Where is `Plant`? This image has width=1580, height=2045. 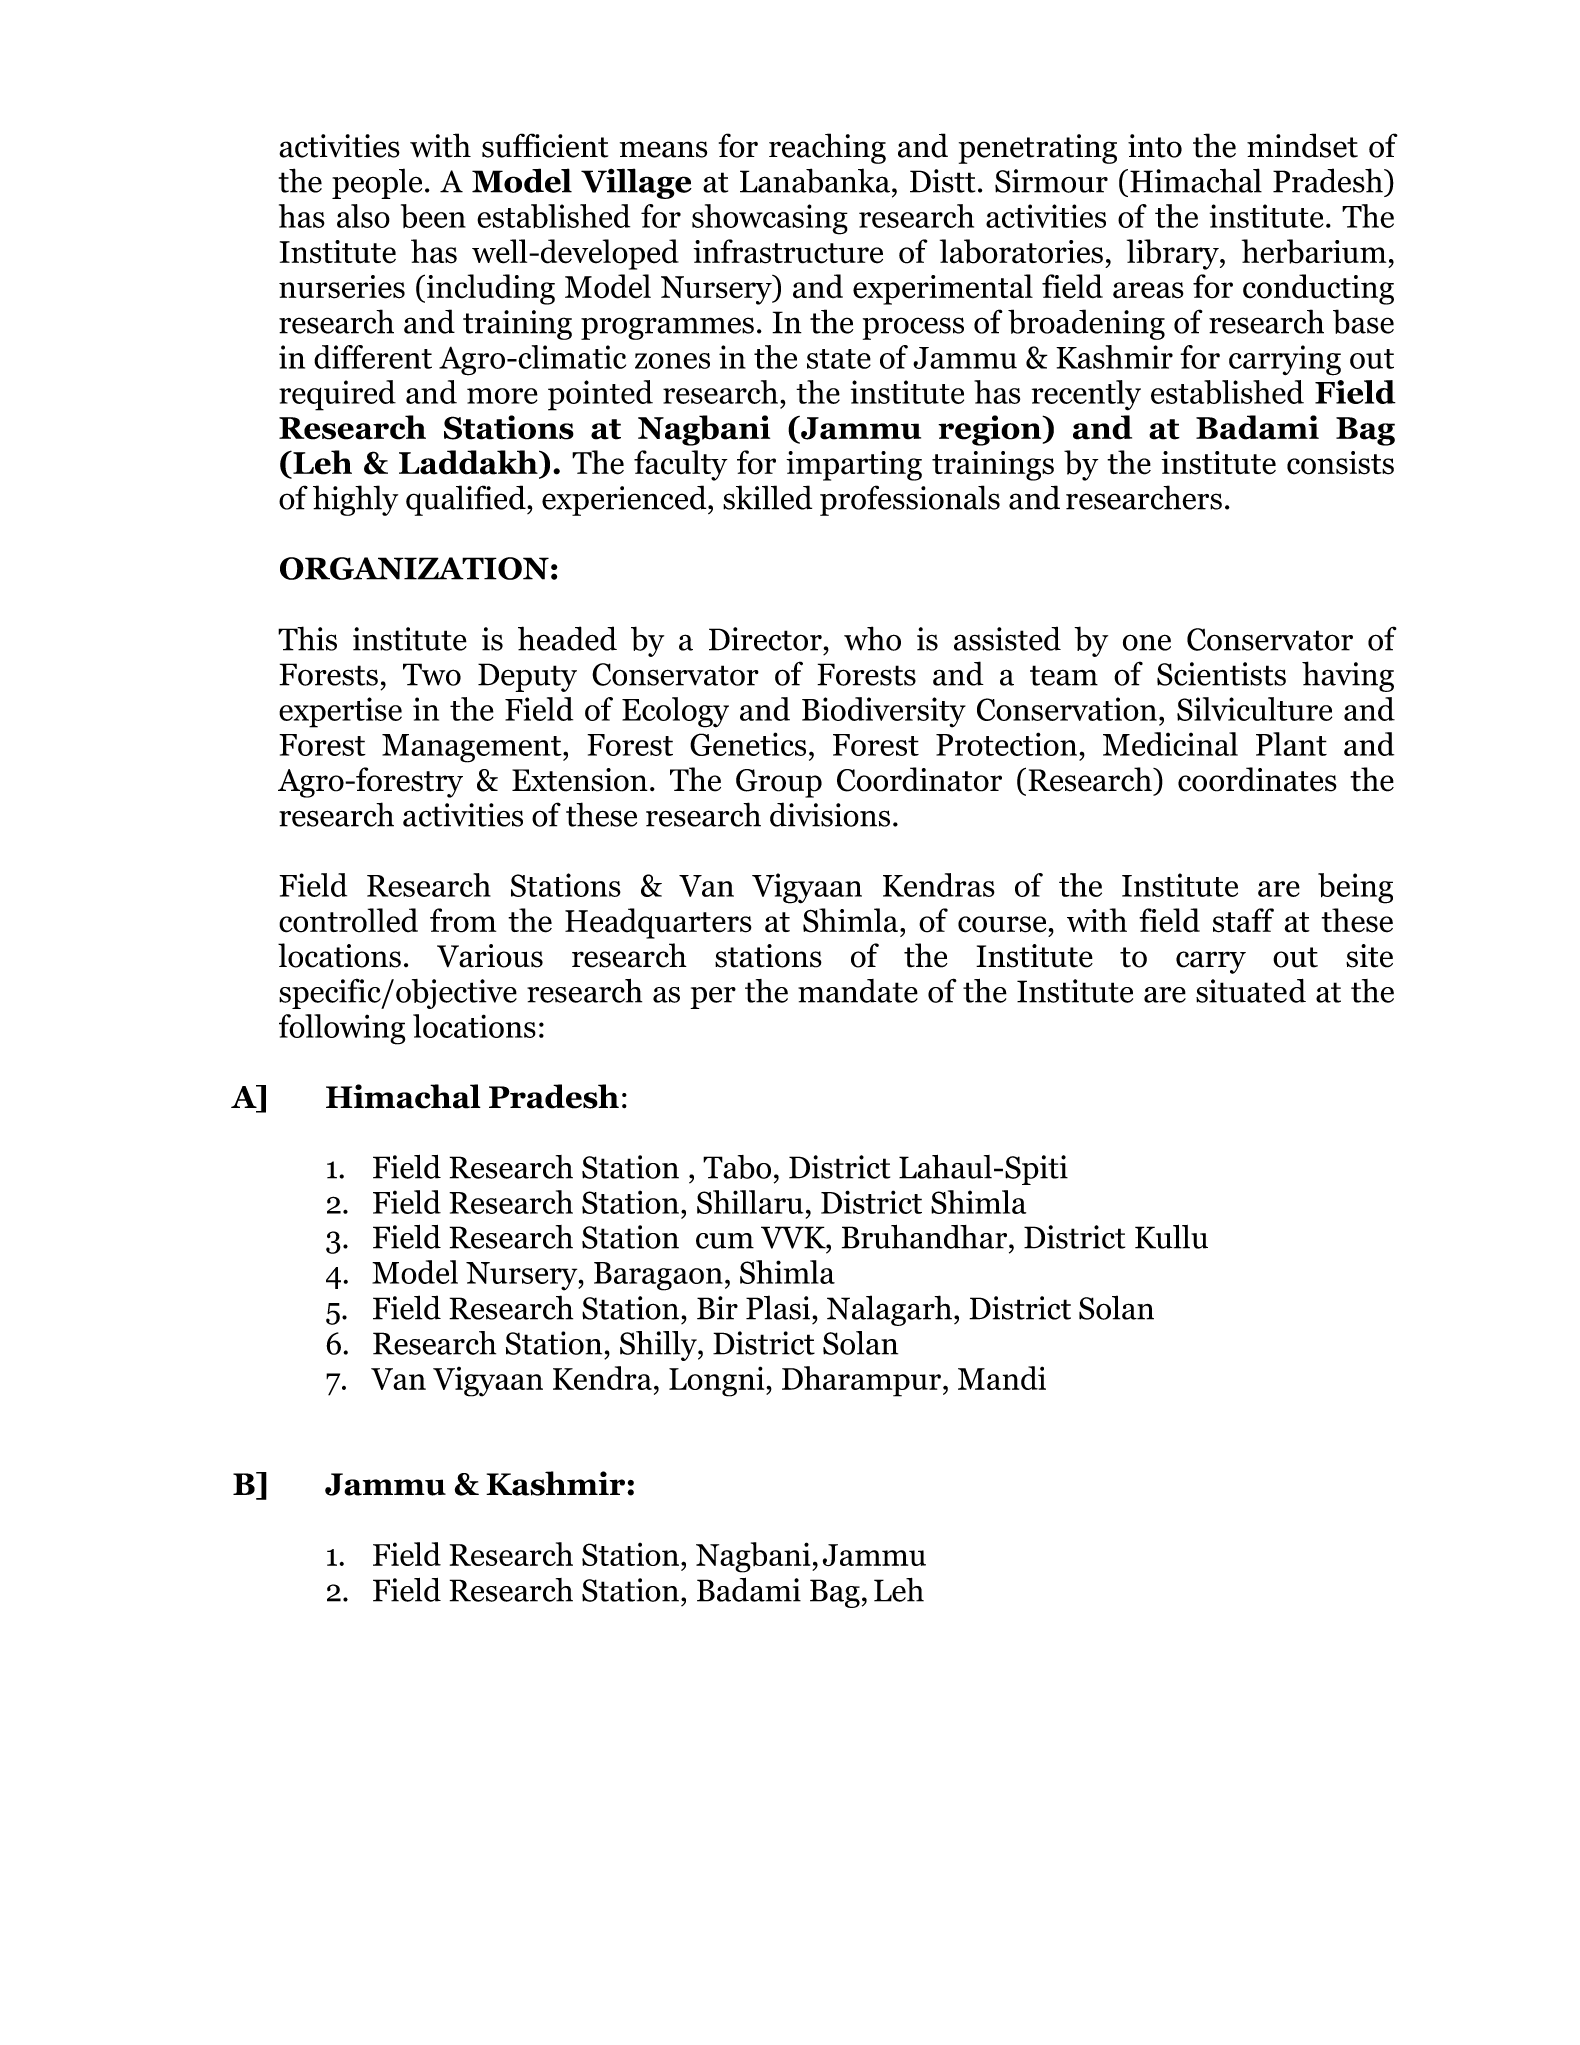 Plant is located at coordinates (1291, 744).
